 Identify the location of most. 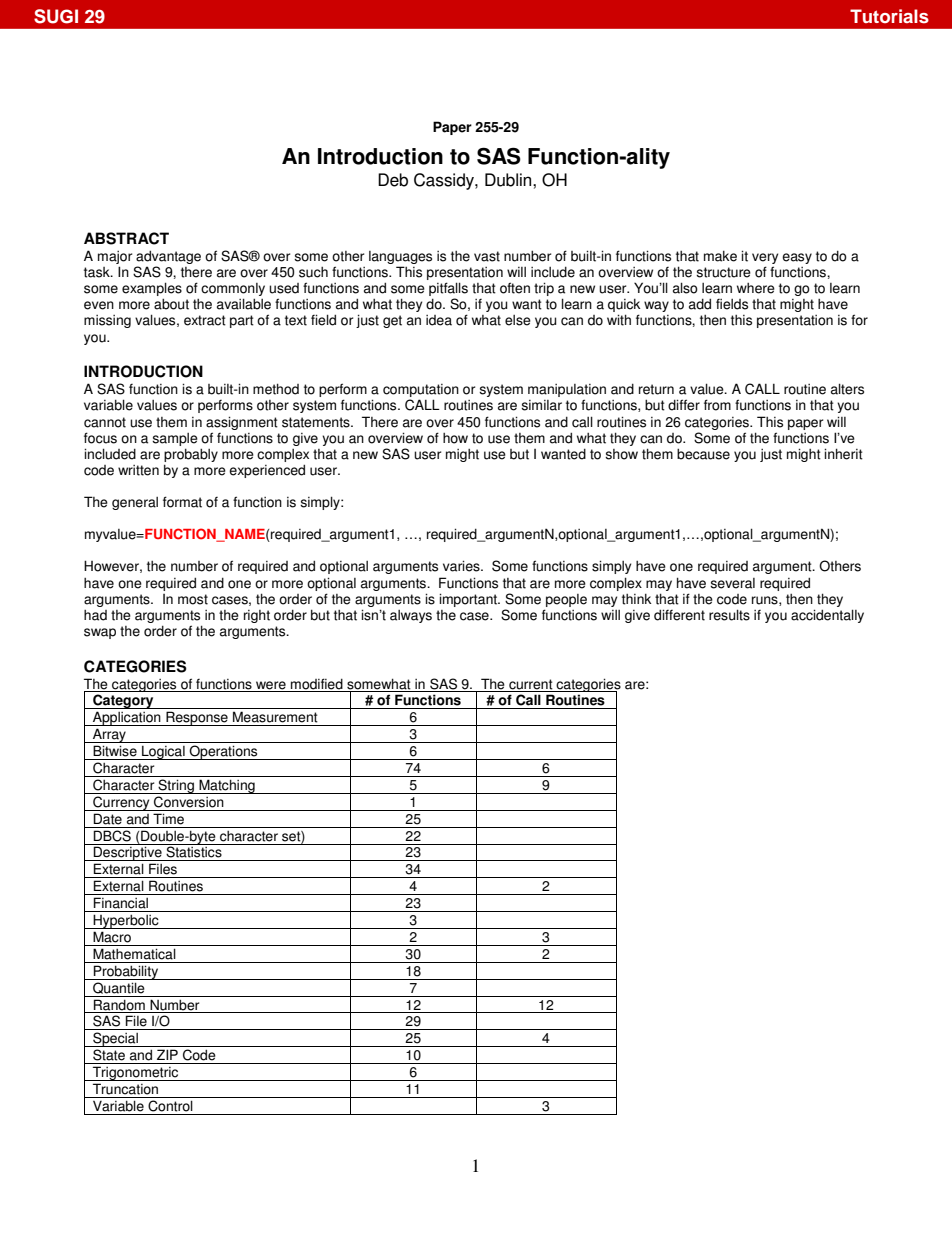
(193, 599).
